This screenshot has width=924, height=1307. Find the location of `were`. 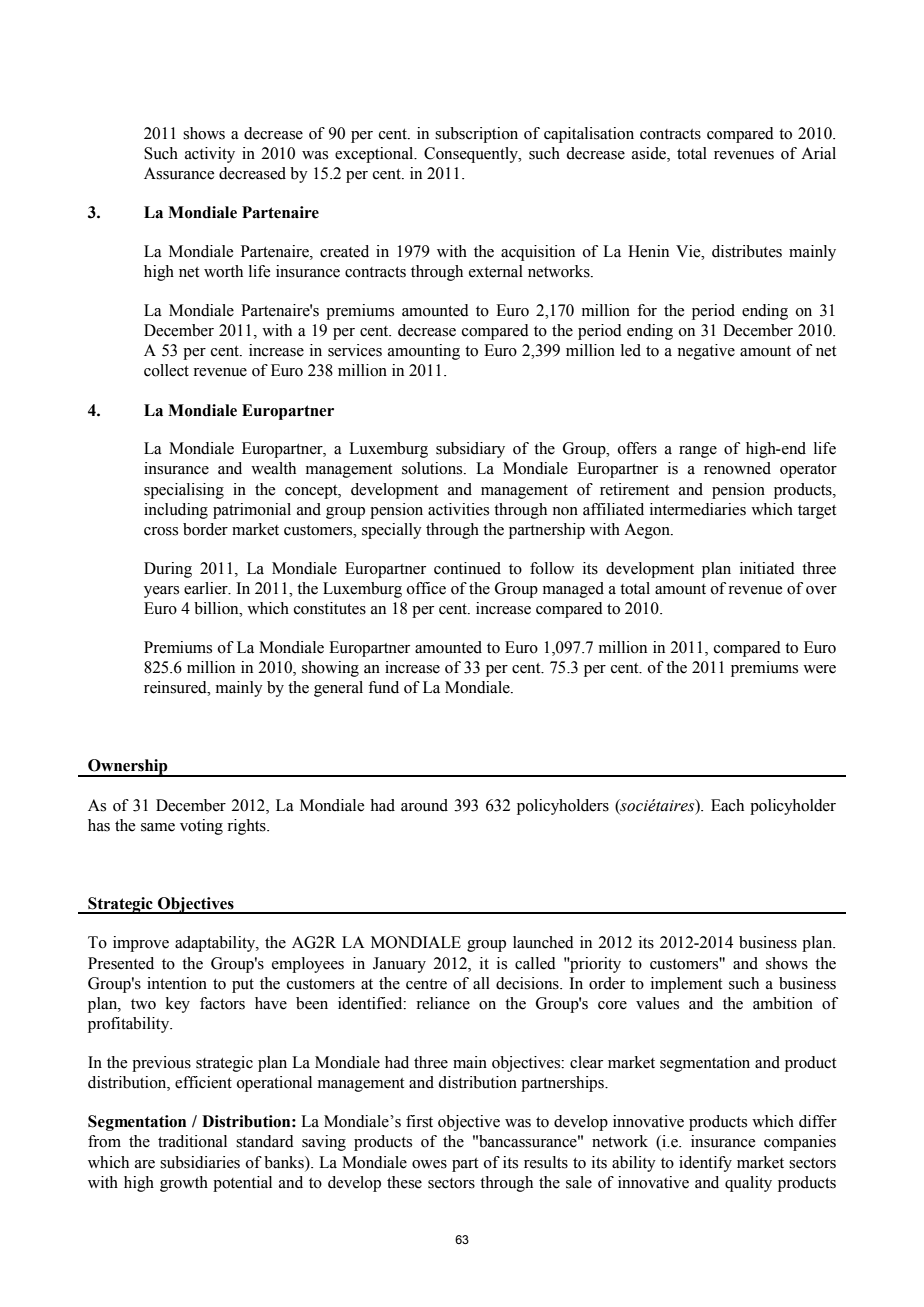

were is located at coordinates (819, 669).
